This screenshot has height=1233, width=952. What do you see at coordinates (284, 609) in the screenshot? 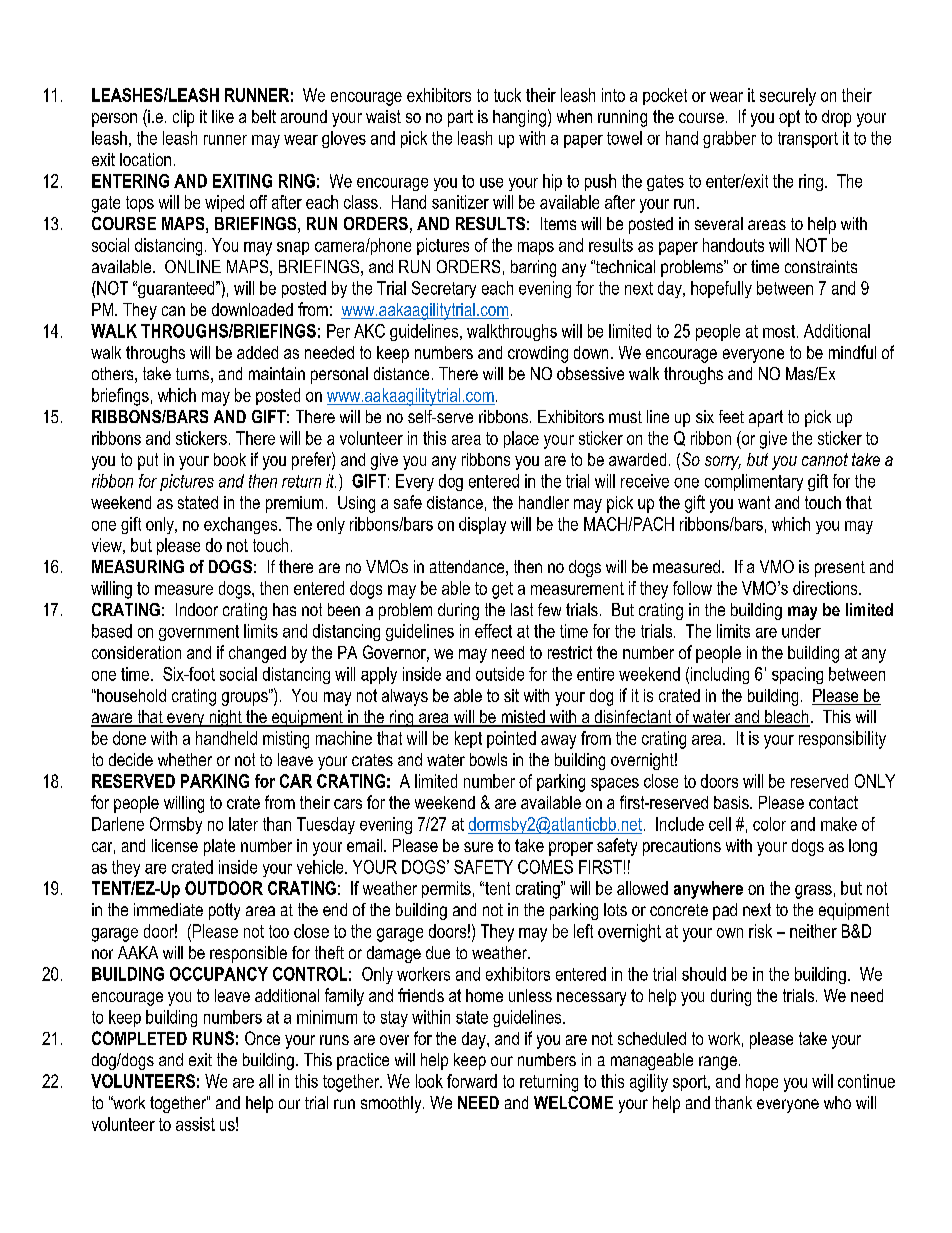
I see `has` at bounding box center [284, 609].
